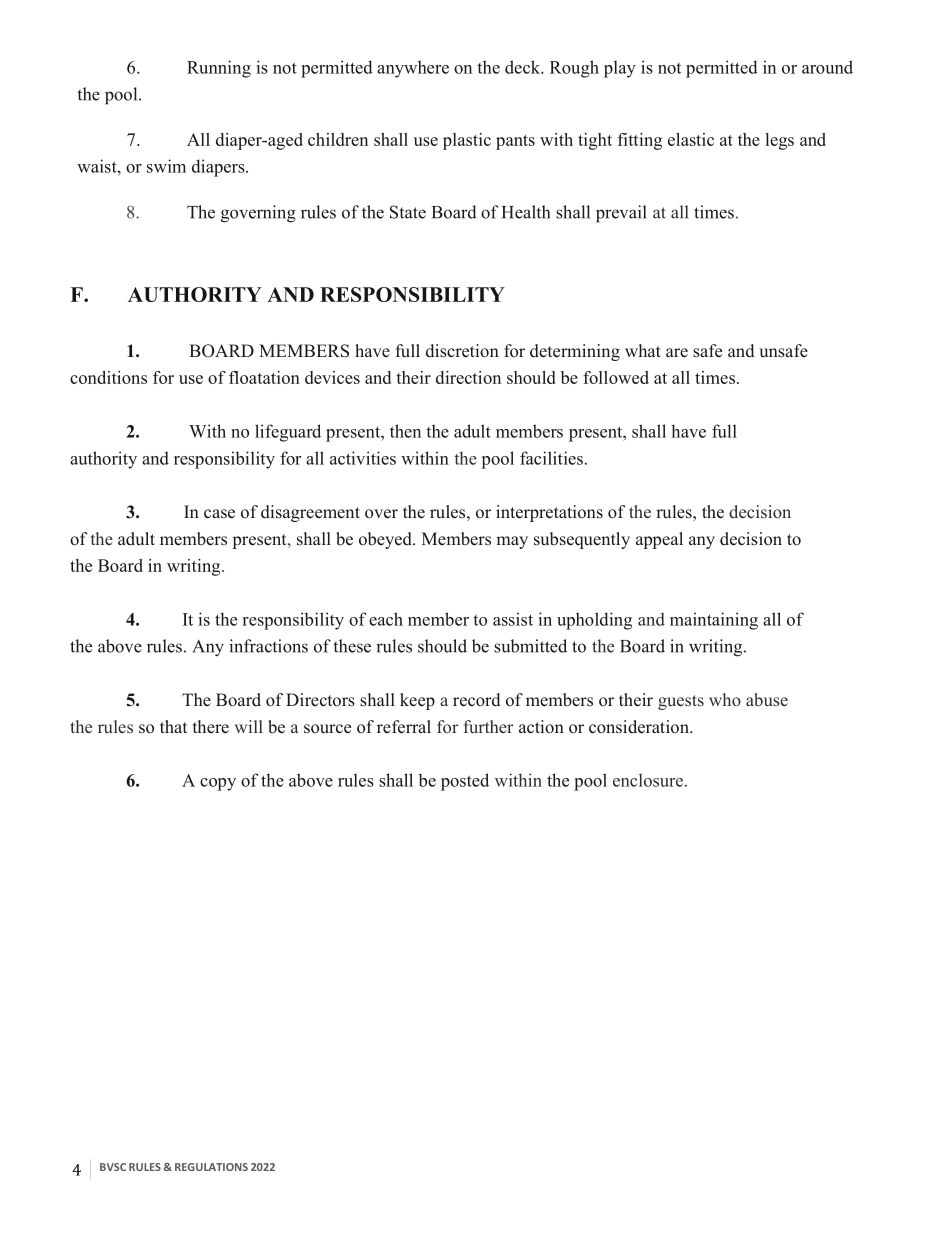 This image has height=1233, width=952. I want to click on REGULATIONS, so click(211, 1167).
